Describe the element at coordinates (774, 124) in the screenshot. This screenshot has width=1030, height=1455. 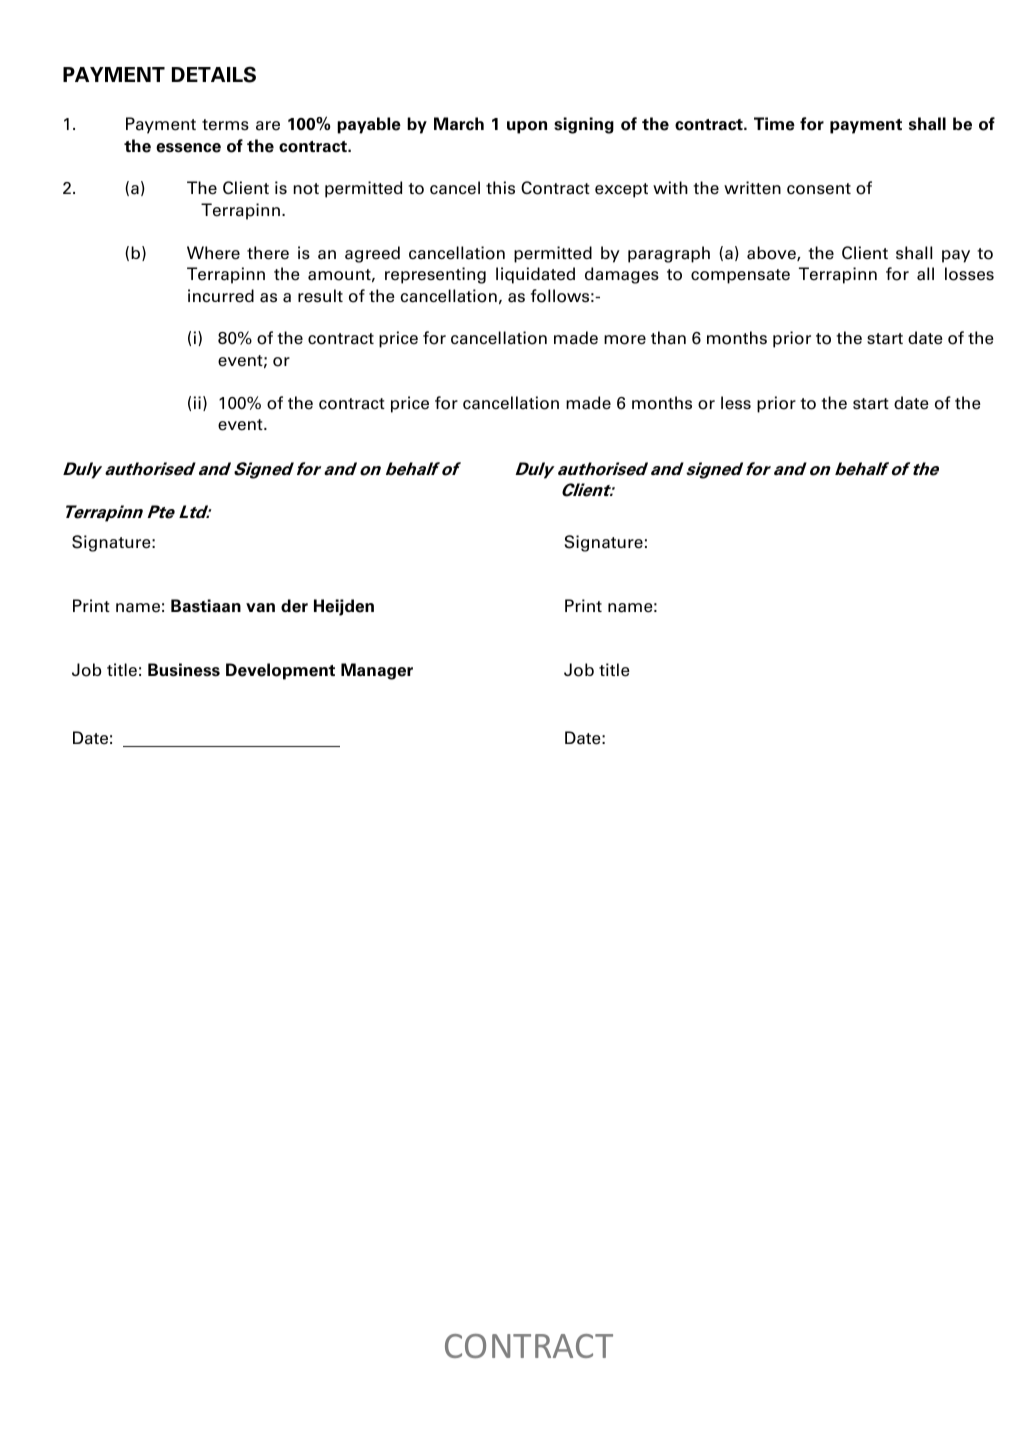
I see `Time` at that location.
